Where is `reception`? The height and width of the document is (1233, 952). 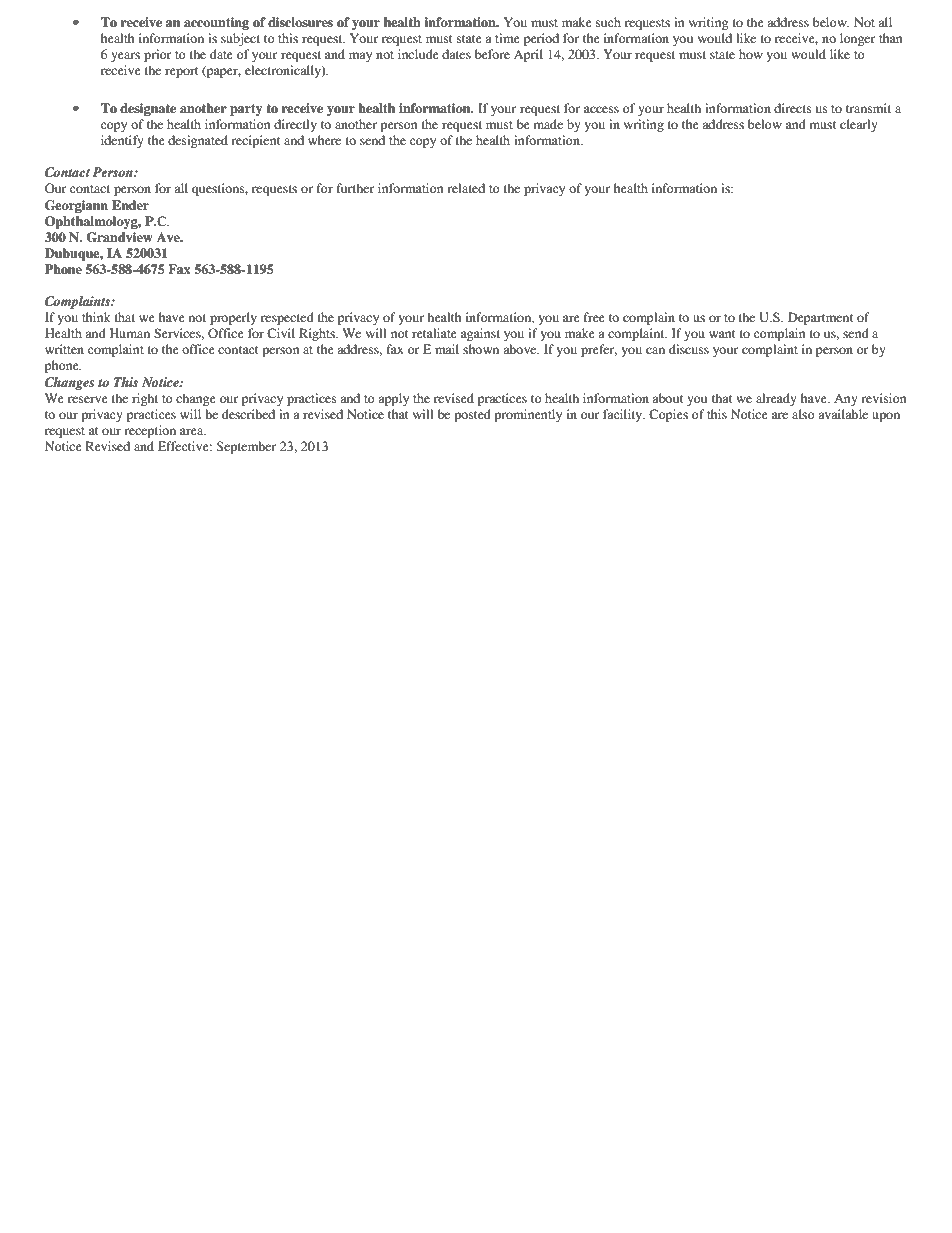
reception is located at coordinates (150, 431).
